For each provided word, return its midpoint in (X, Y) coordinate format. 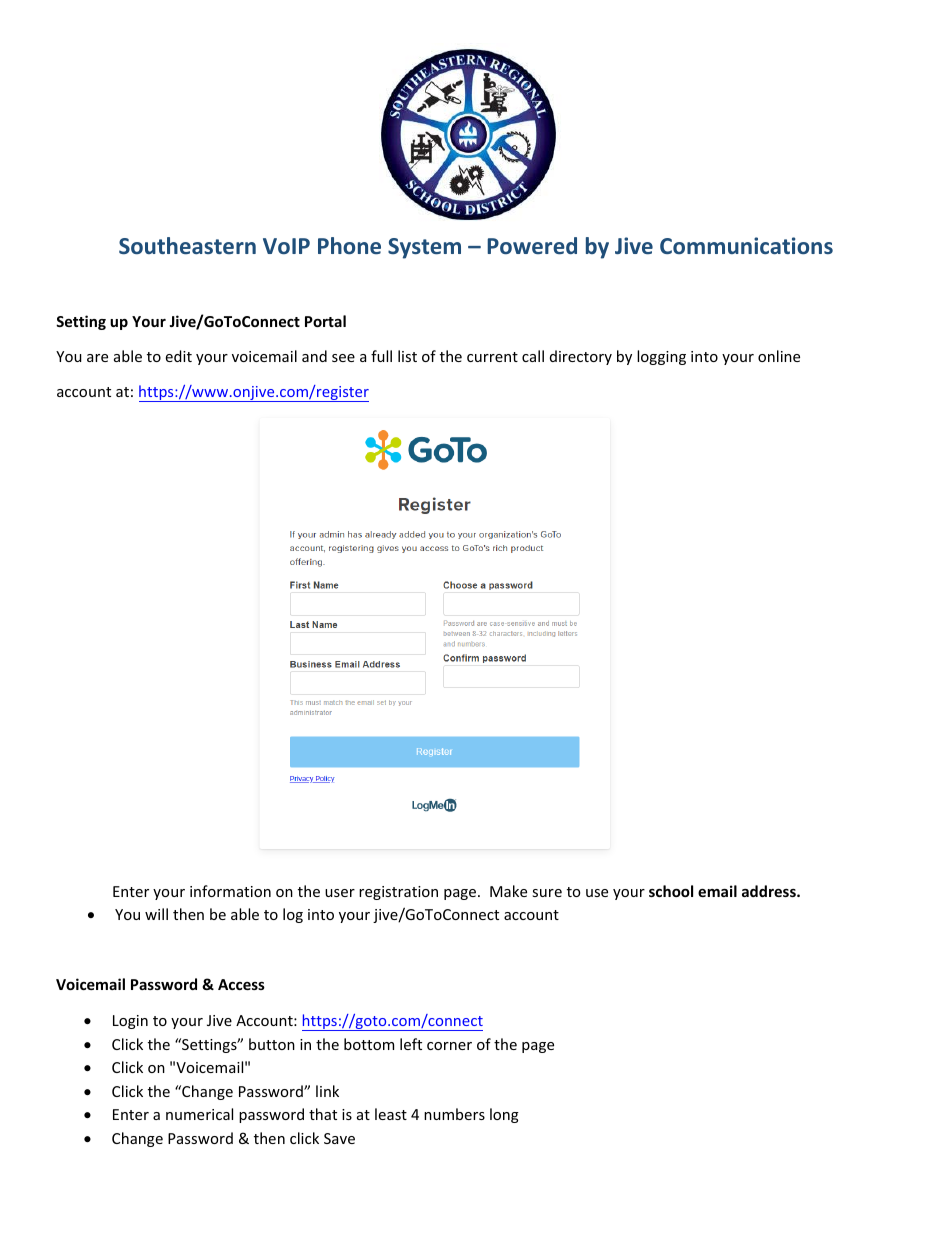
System (424, 248)
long (504, 1115)
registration (398, 893)
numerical (199, 1114)
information (230, 891)
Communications (746, 245)
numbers (454, 1114)
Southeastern (187, 245)
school (671, 891)
